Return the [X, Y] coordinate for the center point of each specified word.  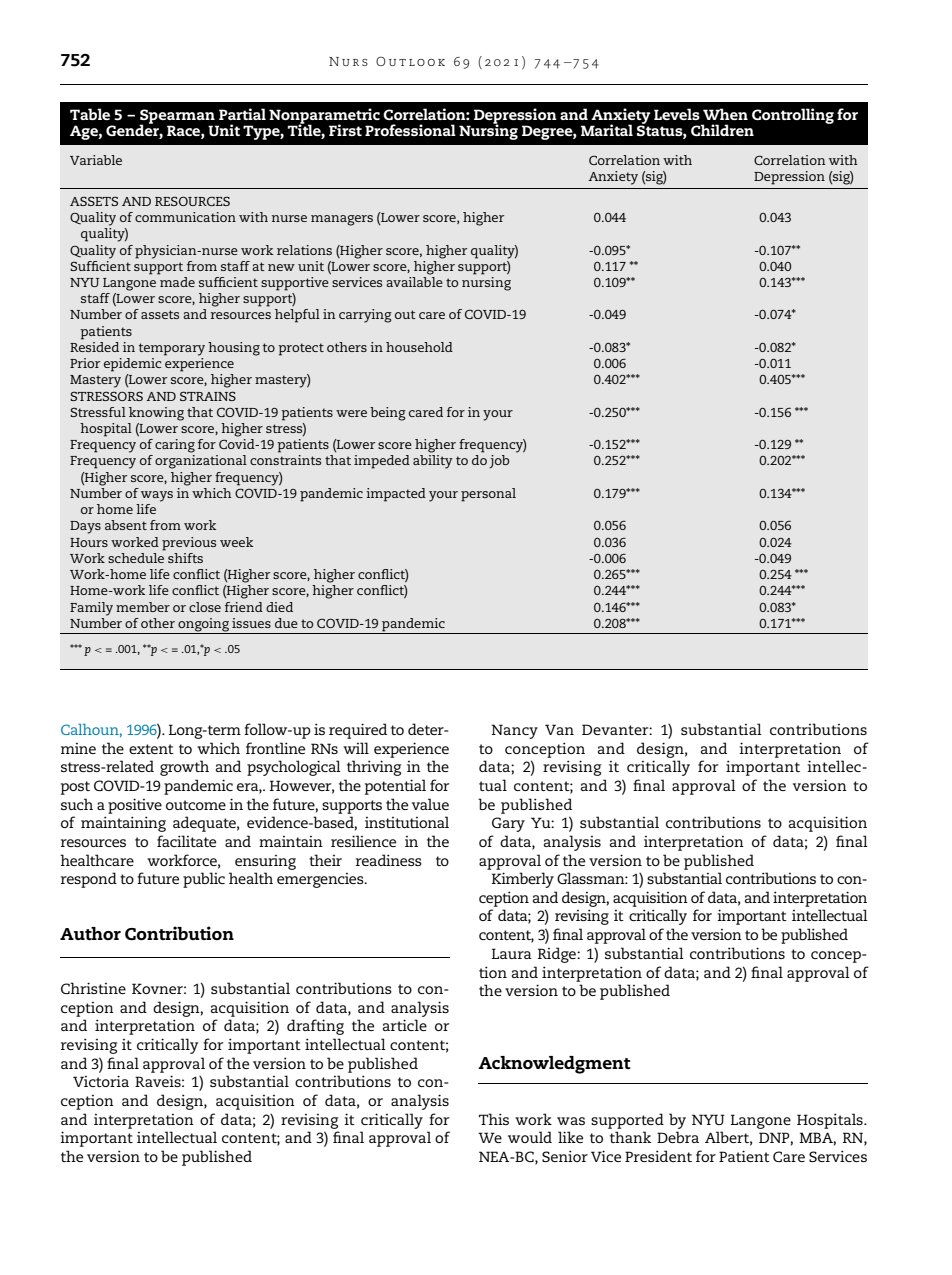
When [725, 114]
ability [433, 462]
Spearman [178, 117]
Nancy [514, 731]
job [499, 461]
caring [175, 446]
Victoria [101, 1081]
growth [184, 768]
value [430, 804]
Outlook [410, 61]
